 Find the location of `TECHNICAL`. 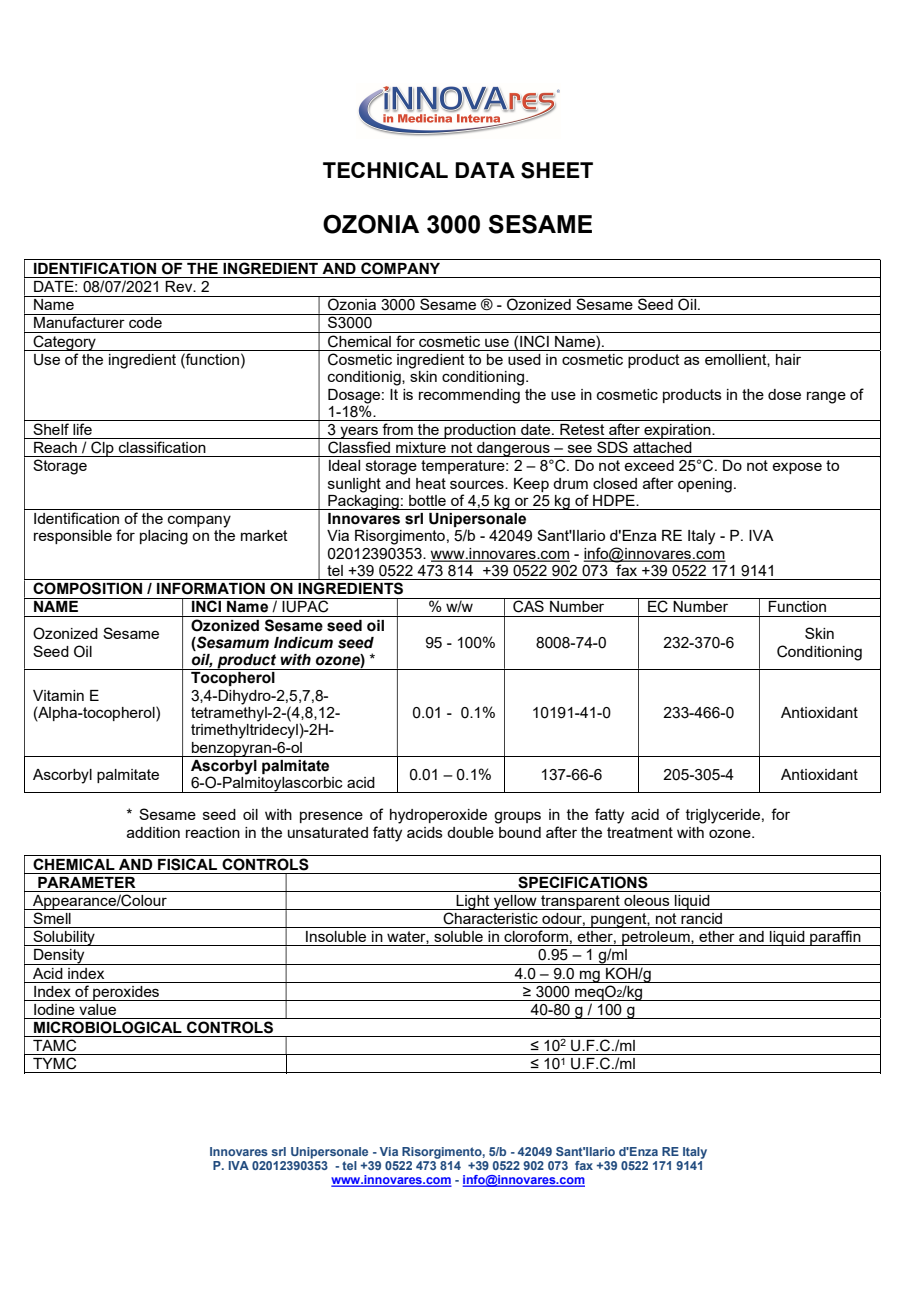

TECHNICAL is located at coordinates (385, 170).
